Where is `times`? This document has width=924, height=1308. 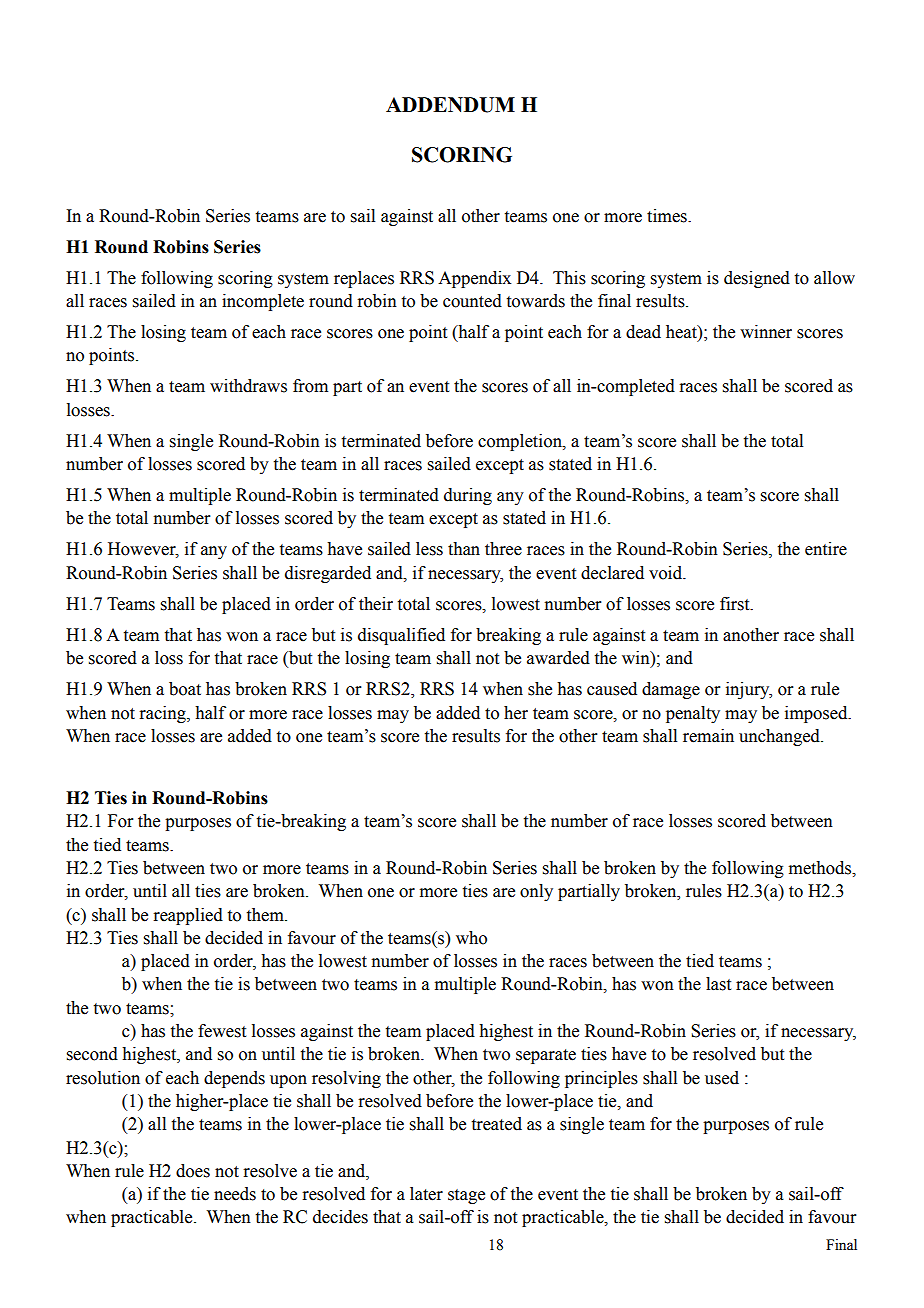 times is located at coordinates (668, 216).
